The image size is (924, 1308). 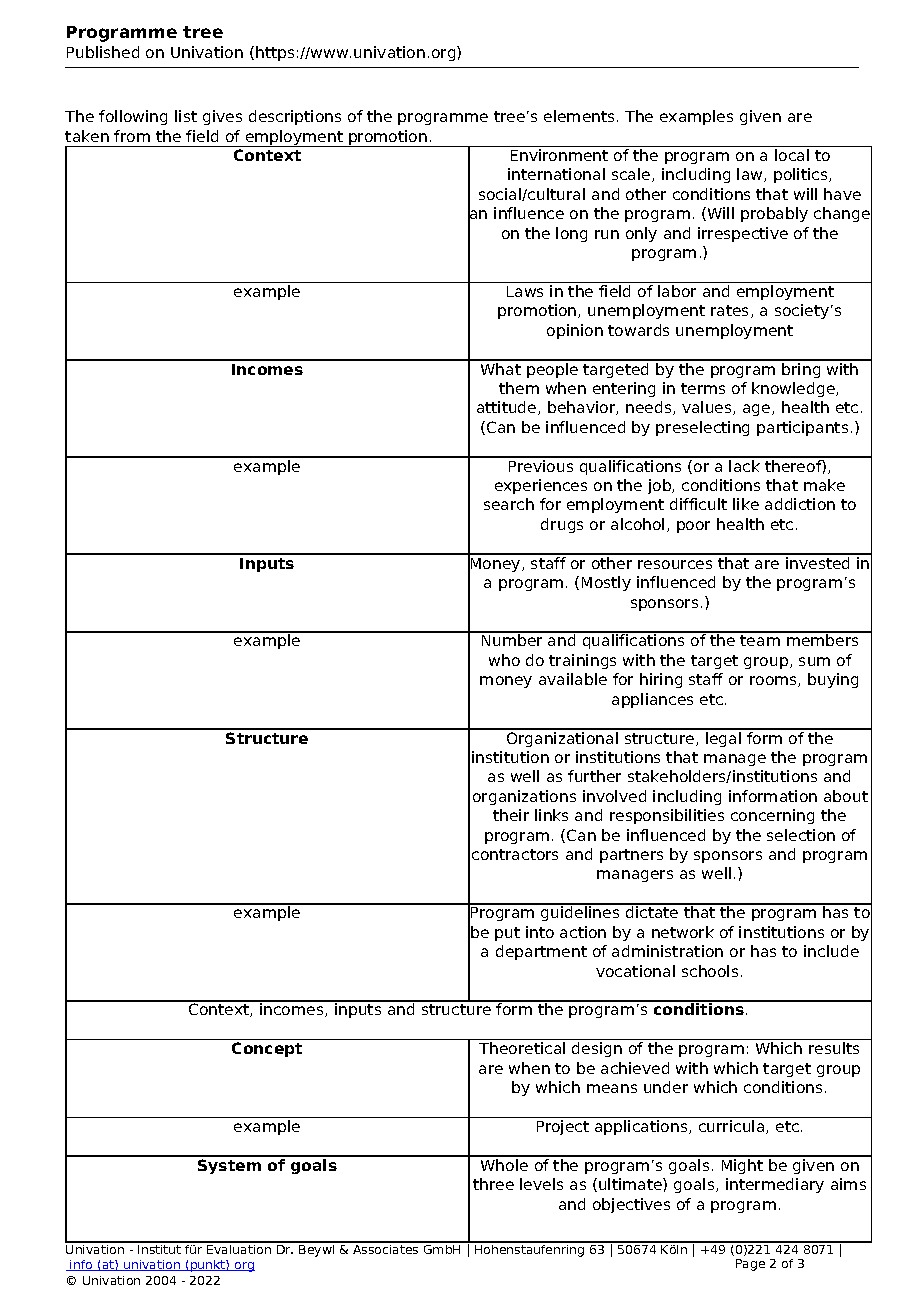 What do you see at coordinates (509, 504) in the screenshot?
I see `search` at bounding box center [509, 504].
